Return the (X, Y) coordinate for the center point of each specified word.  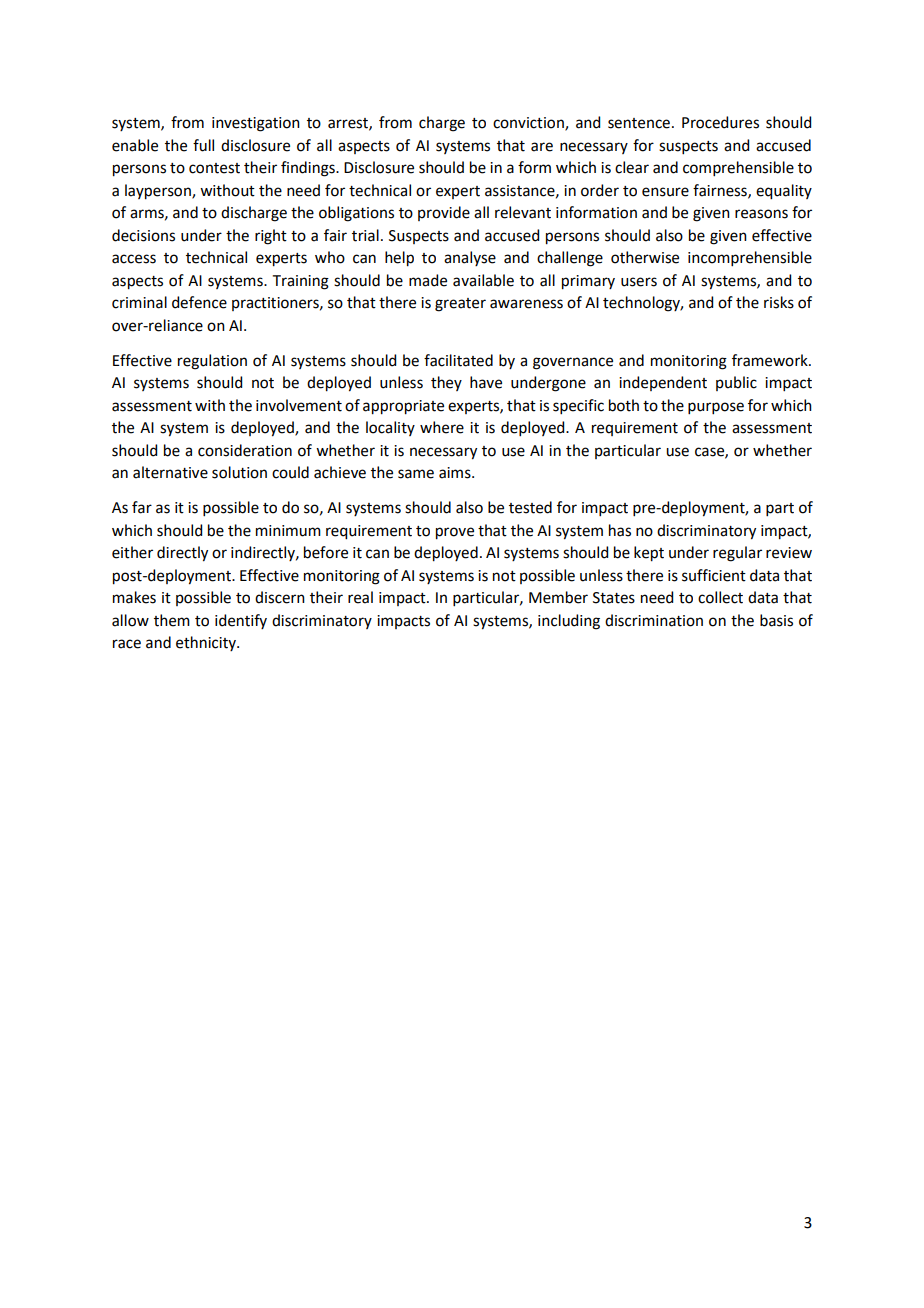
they (446, 383)
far (142, 507)
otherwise (645, 257)
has (620, 530)
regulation (212, 362)
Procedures (720, 122)
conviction (529, 124)
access (134, 259)
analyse (470, 258)
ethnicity (207, 643)
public (736, 383)
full (203, 145)
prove (455, 533)
